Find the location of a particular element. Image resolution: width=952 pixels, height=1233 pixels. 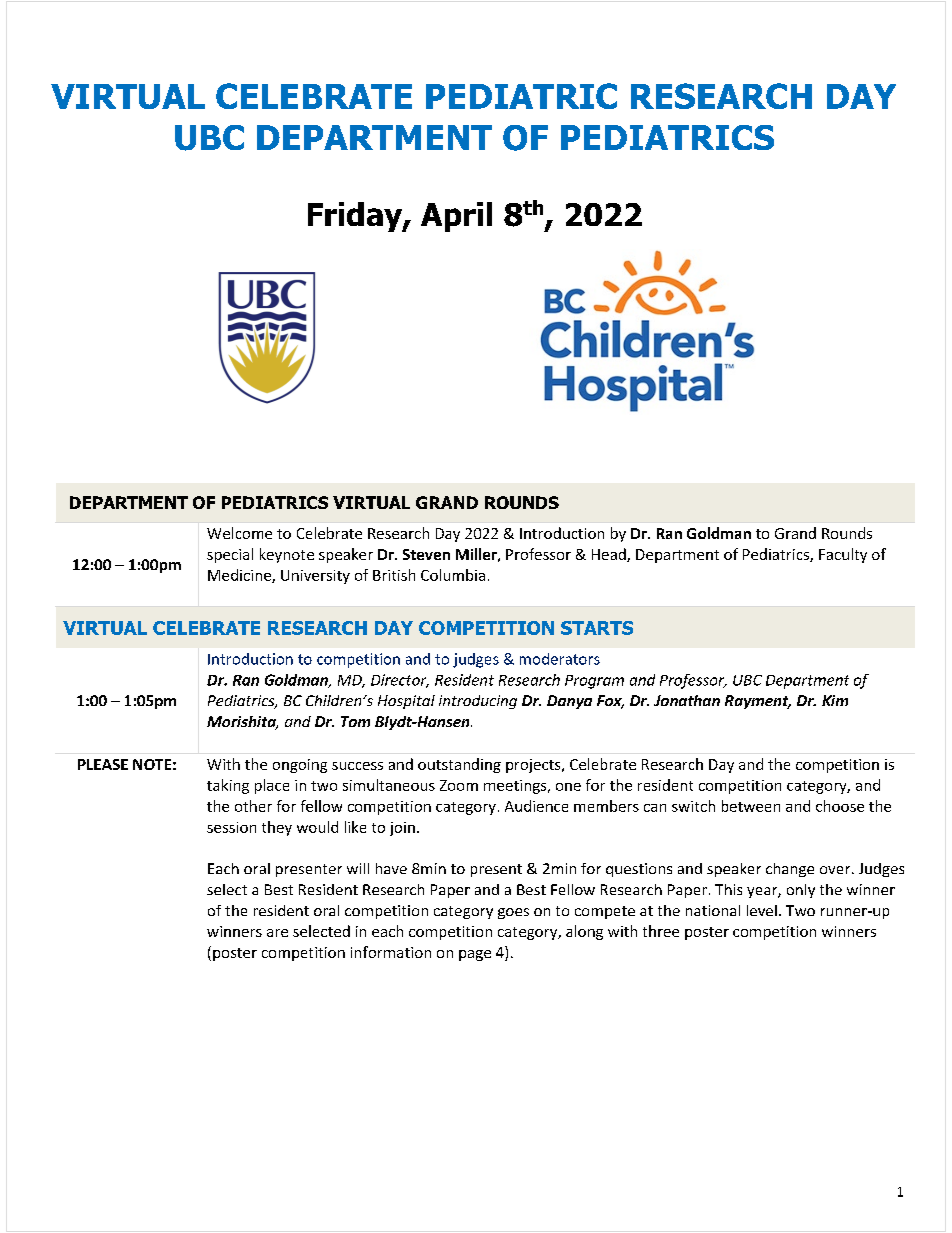

Columbia is located at coordinates (453, 575).
